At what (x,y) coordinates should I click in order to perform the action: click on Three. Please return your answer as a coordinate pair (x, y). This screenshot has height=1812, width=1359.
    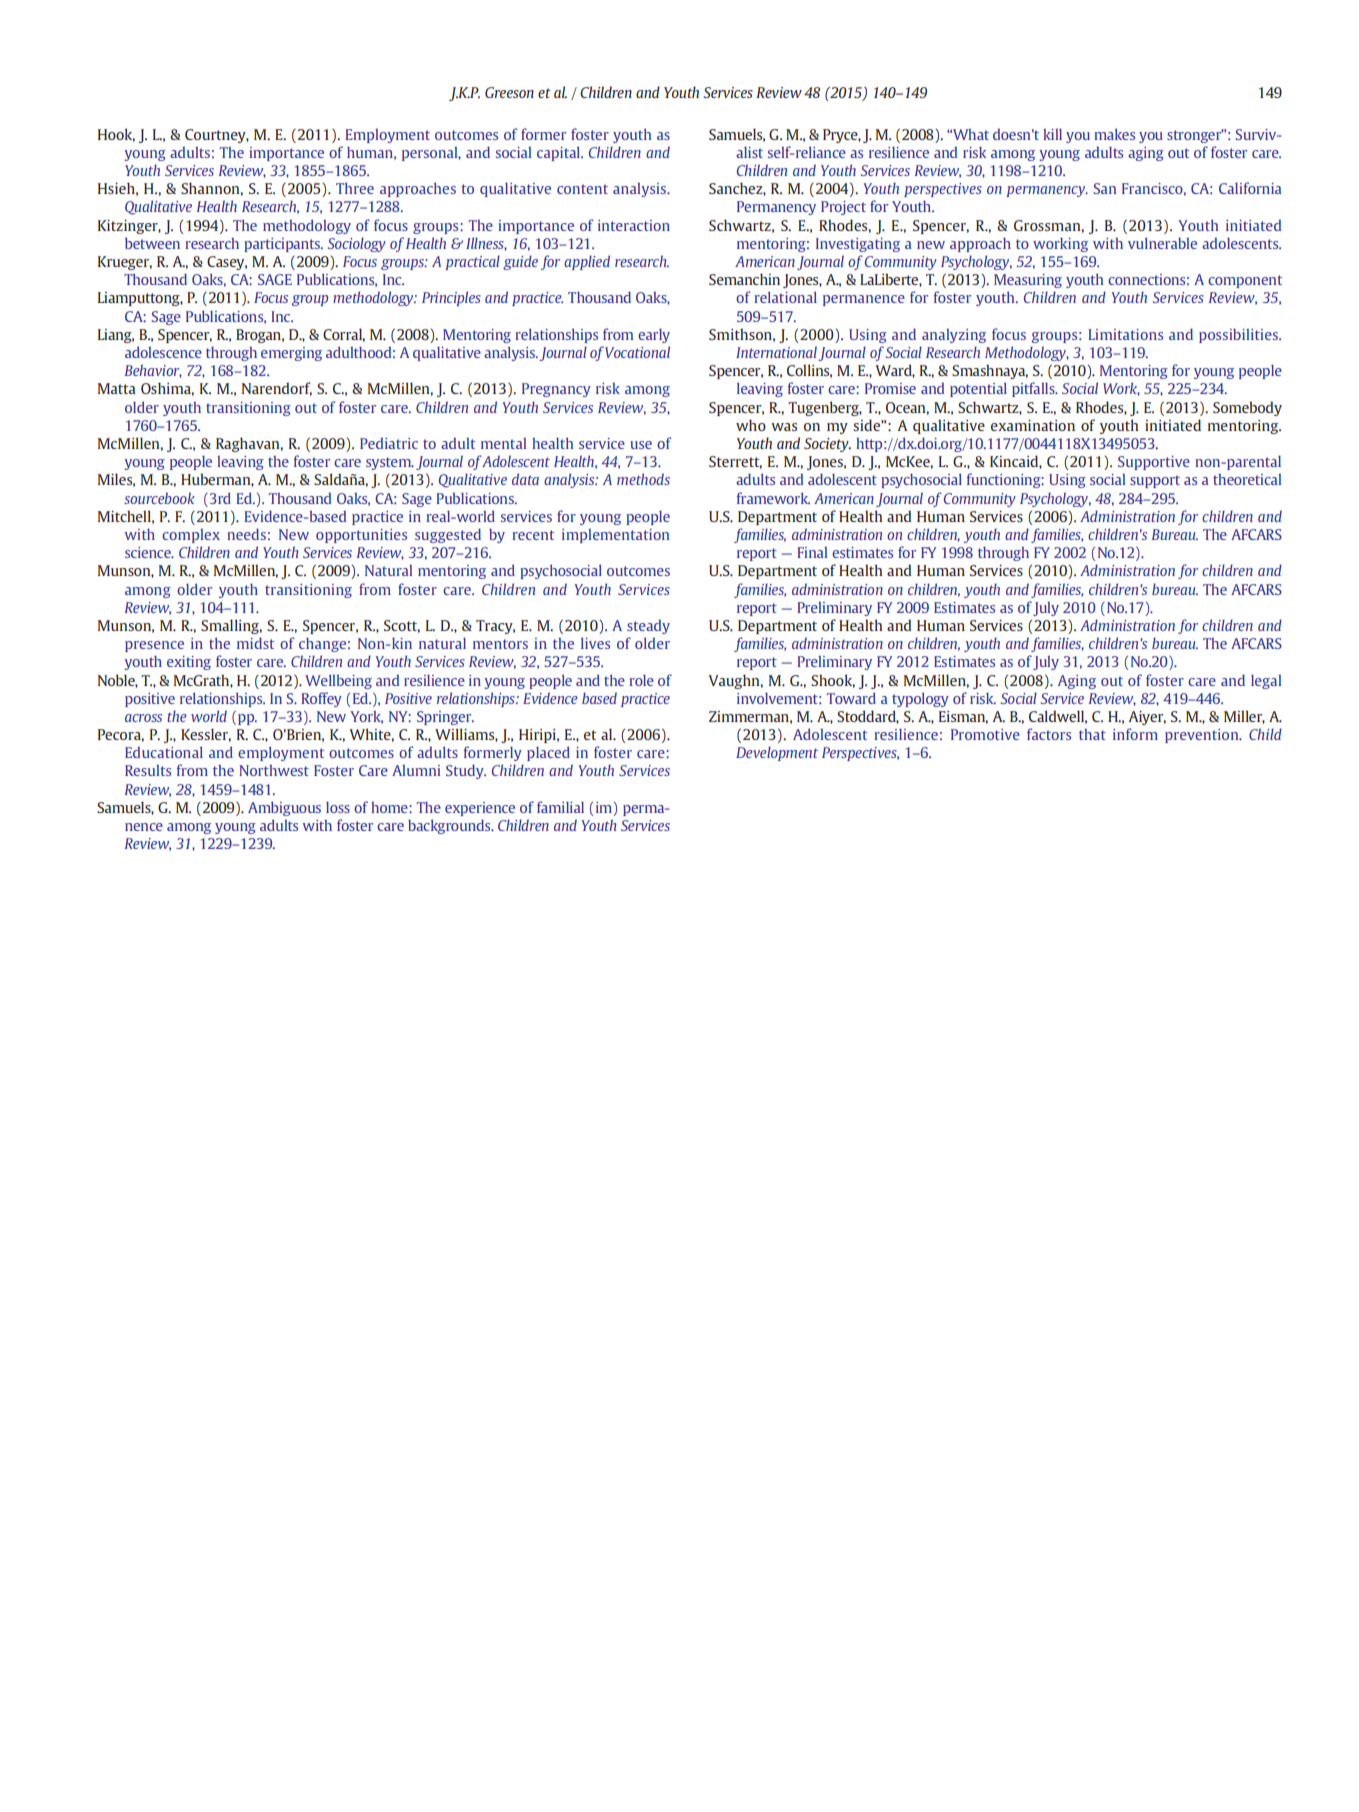
    Looking at the image, I should click on (355, 188).
